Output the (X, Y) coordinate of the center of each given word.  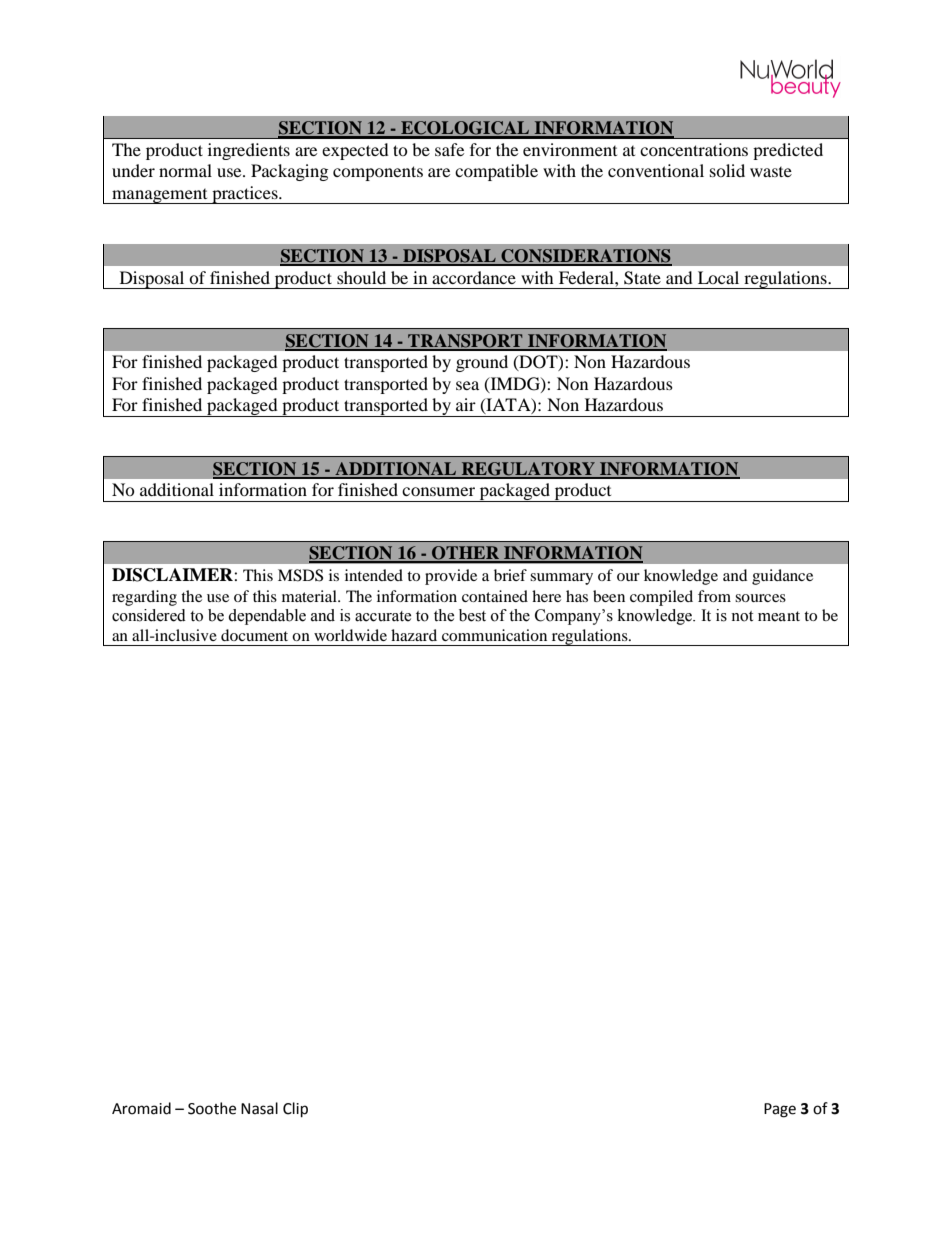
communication (494, 635)
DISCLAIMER (173, 575)
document (254, 635)
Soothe (212, 1108)
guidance (782, 577)
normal (185, 170)
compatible (496, 172)
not (742, 616)
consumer (438, 491)
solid (727, 170)
